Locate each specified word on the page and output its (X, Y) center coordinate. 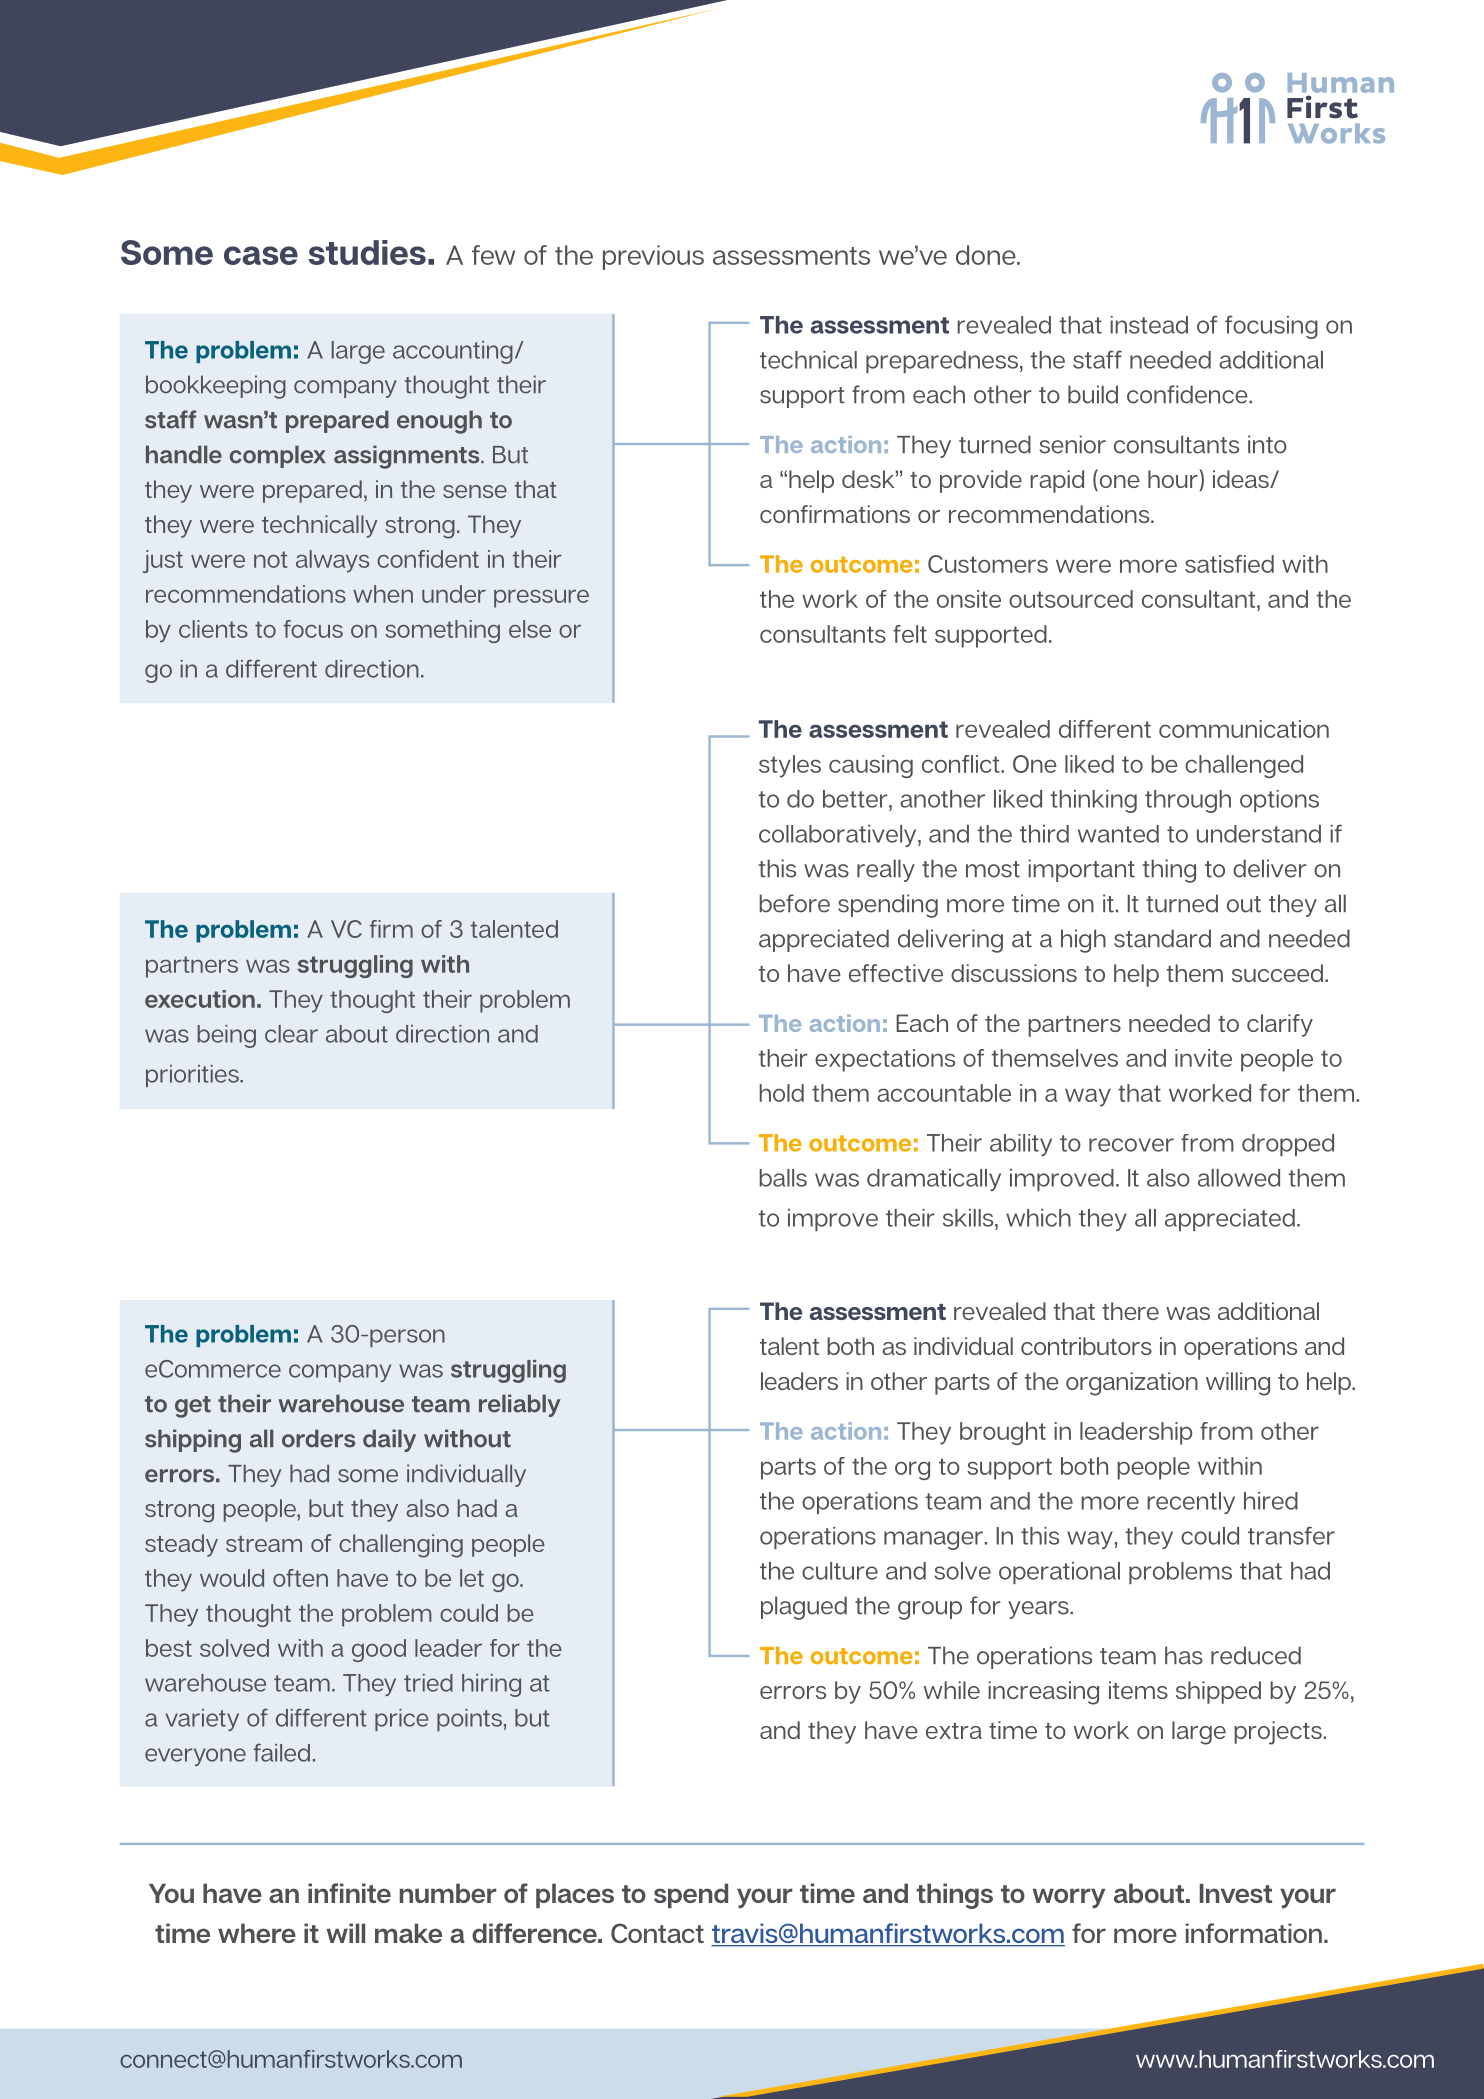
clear (291, 1034)
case (261, 255)
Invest (1236, 1893)
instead (1149, 325)
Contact (657, 1933)
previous (653, 257)
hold (781, 1093)
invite (1203, 1058)
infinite (349, 1893)
